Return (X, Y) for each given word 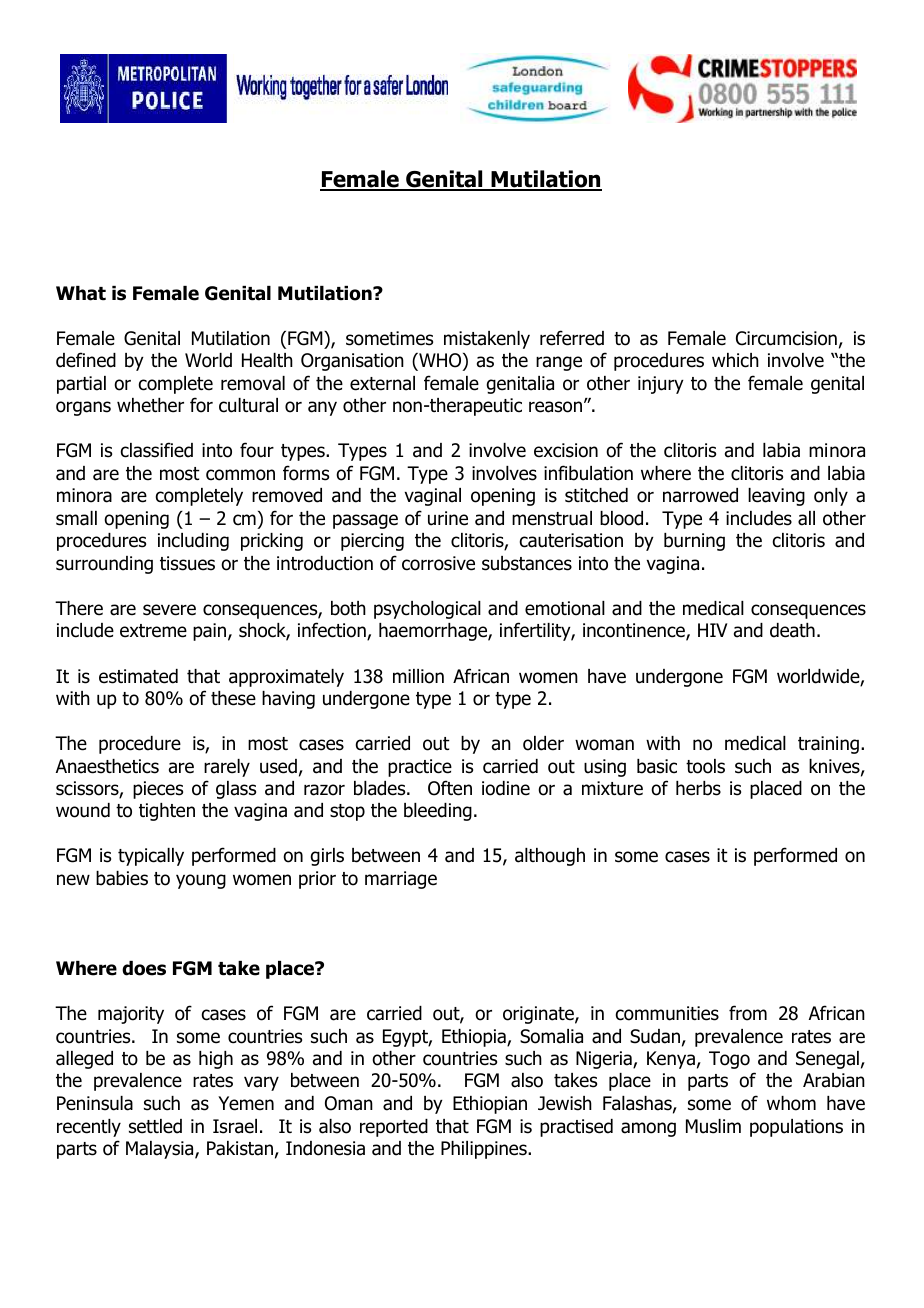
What (81, 293)
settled (155, 1126)
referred (572, 338)
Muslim (713, 1126)
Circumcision (786, 338)
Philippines (485, 1150)
